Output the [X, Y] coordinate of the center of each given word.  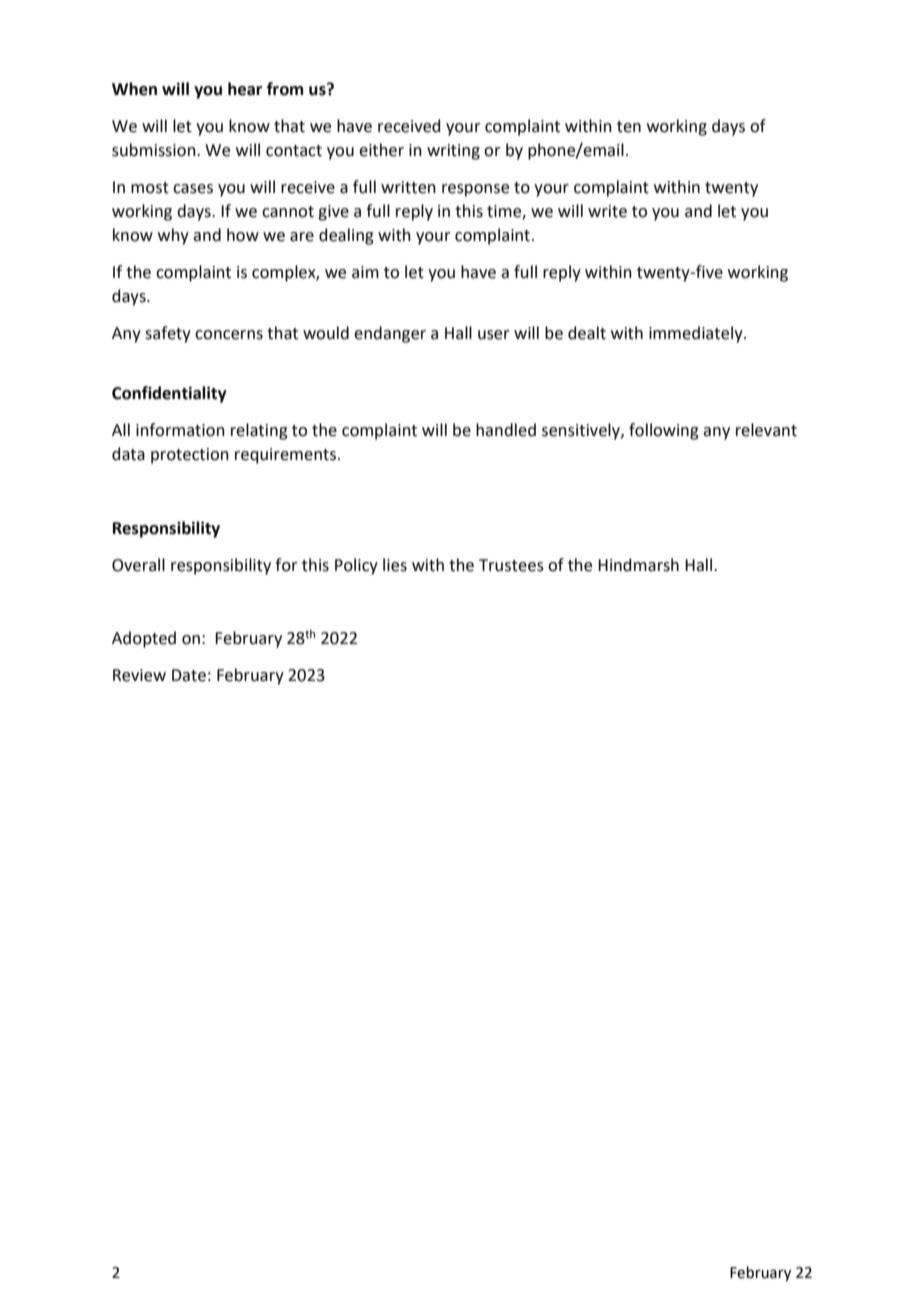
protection [190, 456]
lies [395, 565]
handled [506, 430]
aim [365, 272]
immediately [697, 334]
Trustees [511, 565]
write [607, 211]
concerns [229, 335]
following [664, 431]
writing [453, 152]
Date [189, 675]
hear [245, 89]
